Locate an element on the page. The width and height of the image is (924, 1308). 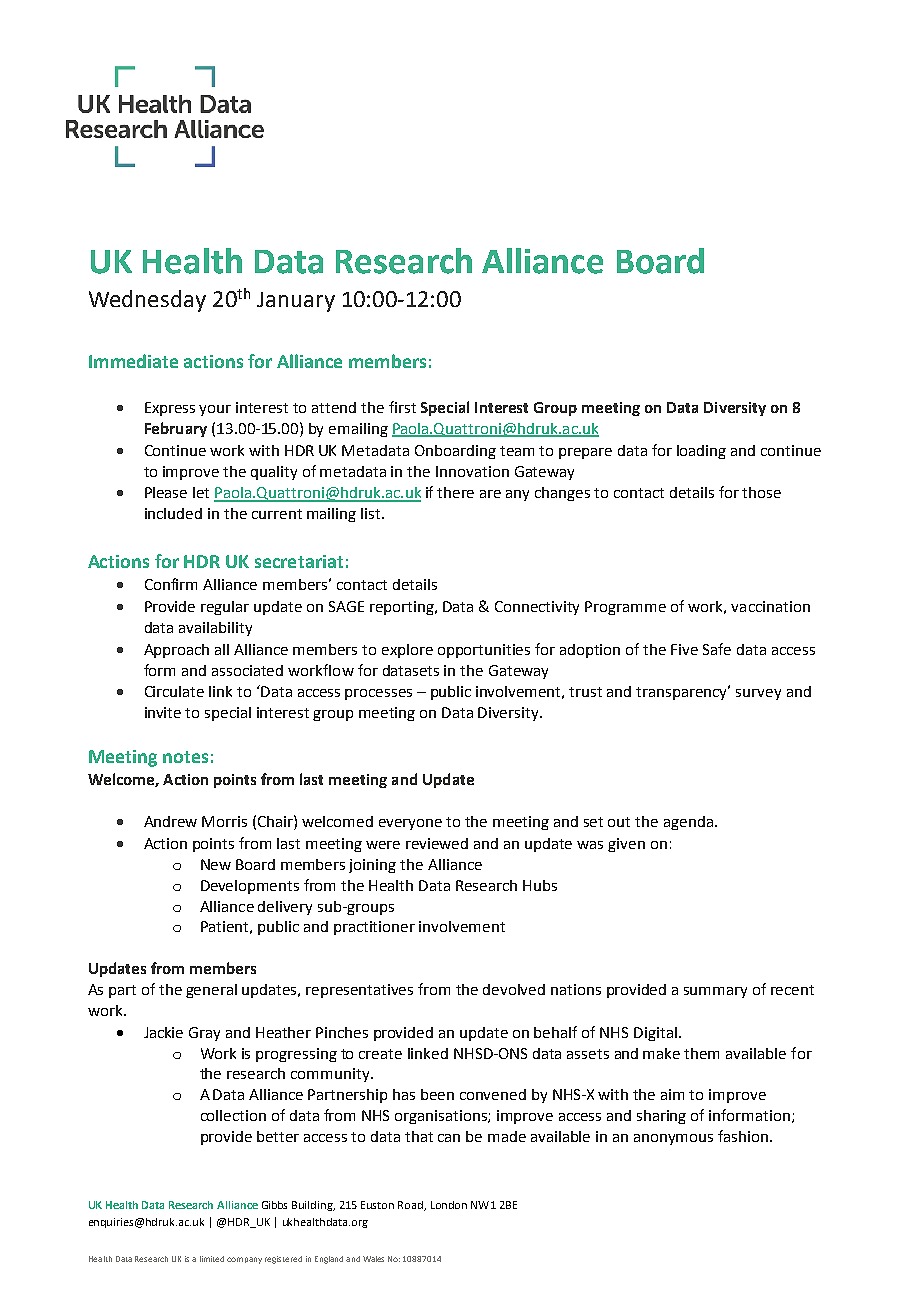
summary is located at coordinates (715, 992).
